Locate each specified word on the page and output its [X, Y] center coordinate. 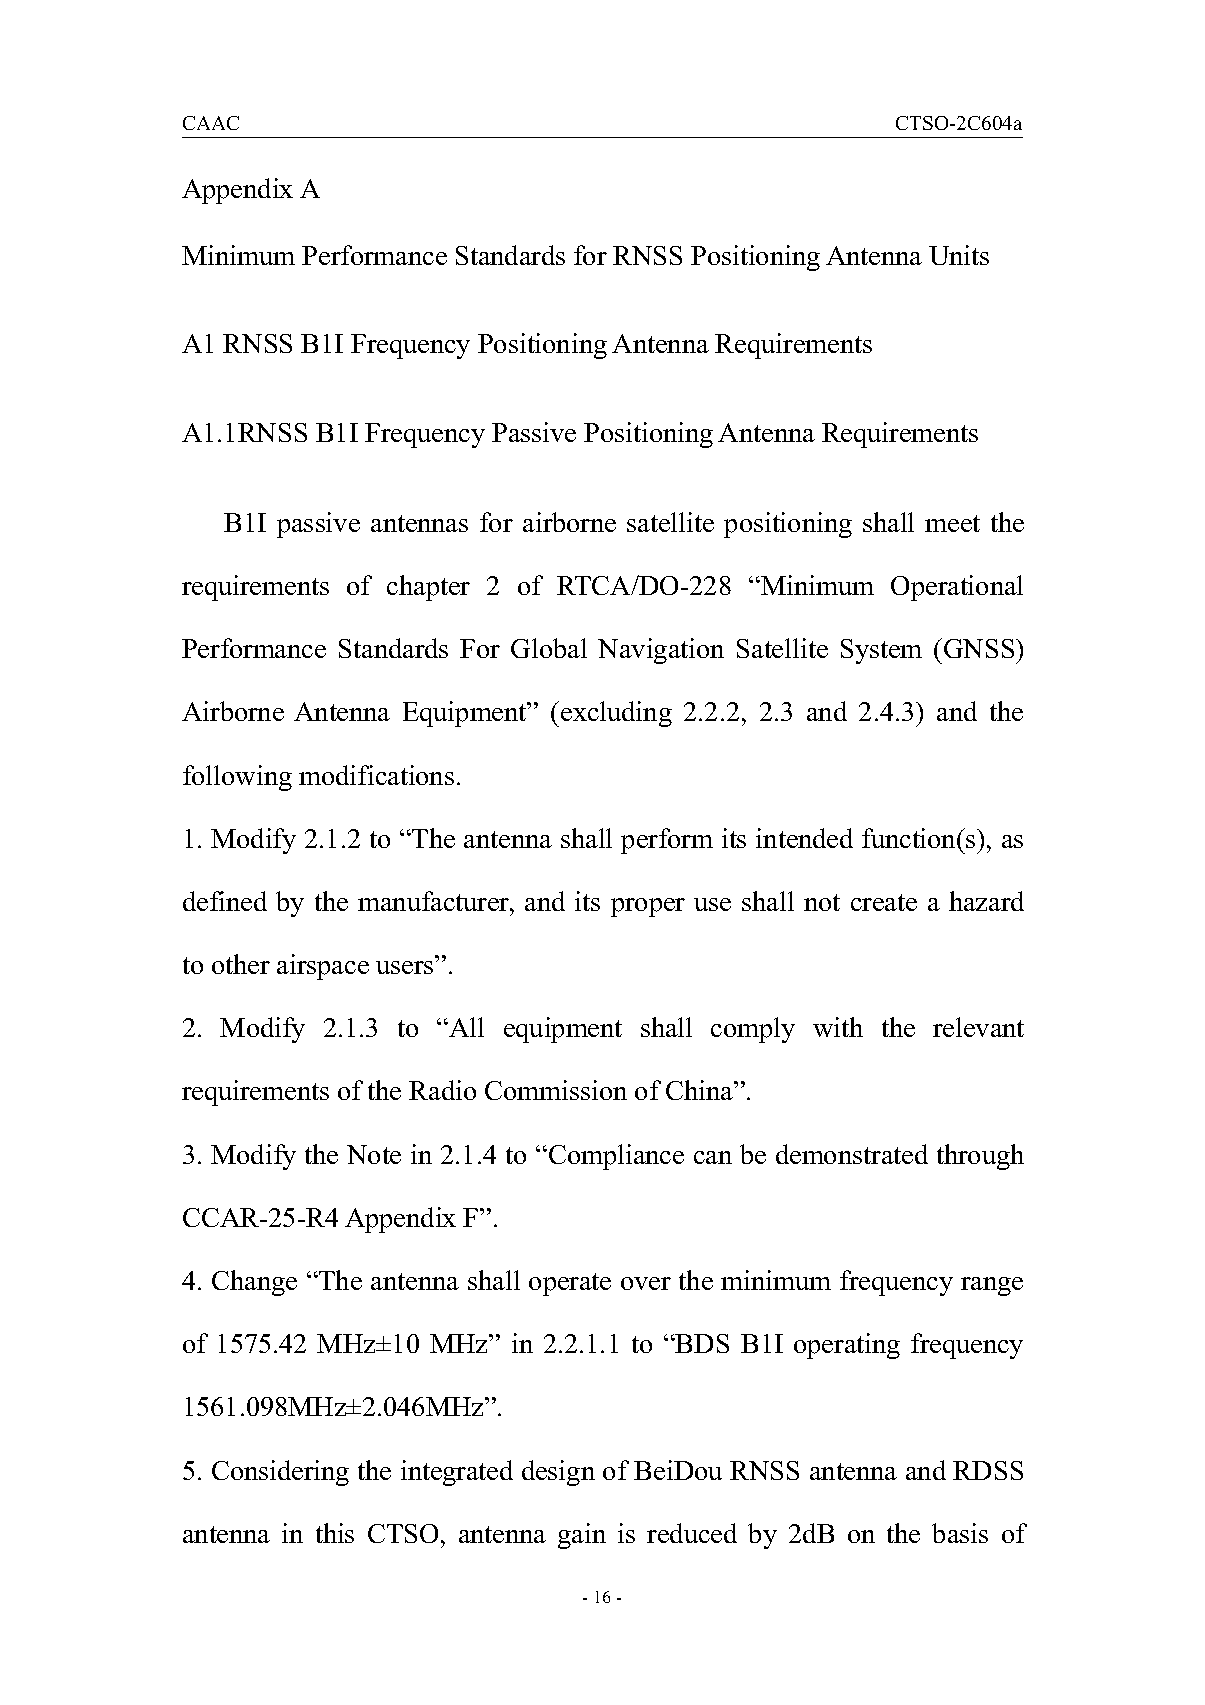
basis [960, 1533]
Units [959, 255]
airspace [323, 967]
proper [648, 907]
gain [582, 1536]
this [335, 1533]
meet [952, 523]
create [884, 902]
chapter [428, 588]
